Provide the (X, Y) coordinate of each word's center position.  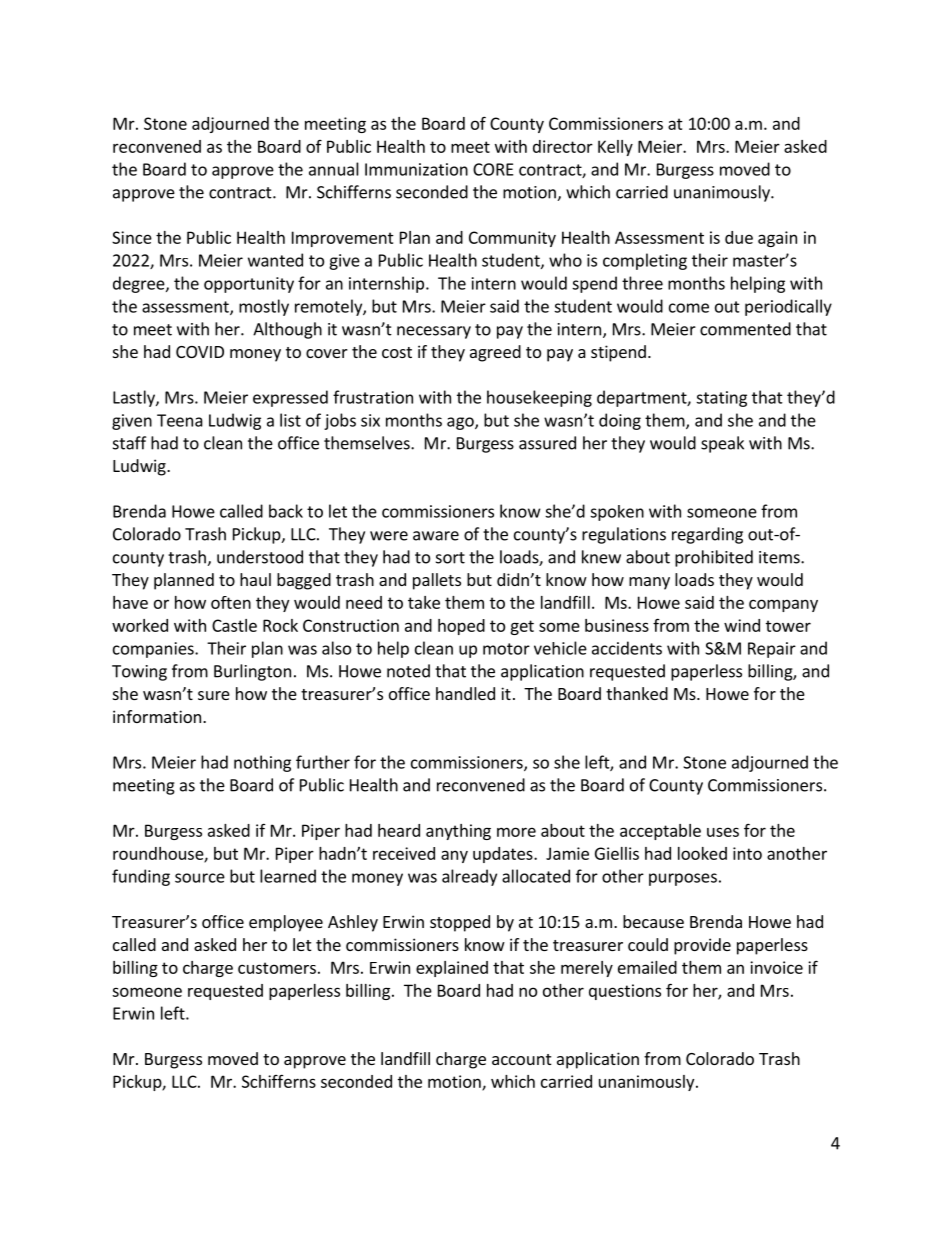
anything (458, 832)
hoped (461, 627)
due (739, 237)
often (231, 602)
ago (461, 423)
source (200, 878)
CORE (493, 169)
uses (723, 832)
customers (277, 968)
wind (742, 625)
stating (721, 399)
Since (132, 237)
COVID (200, 352)
